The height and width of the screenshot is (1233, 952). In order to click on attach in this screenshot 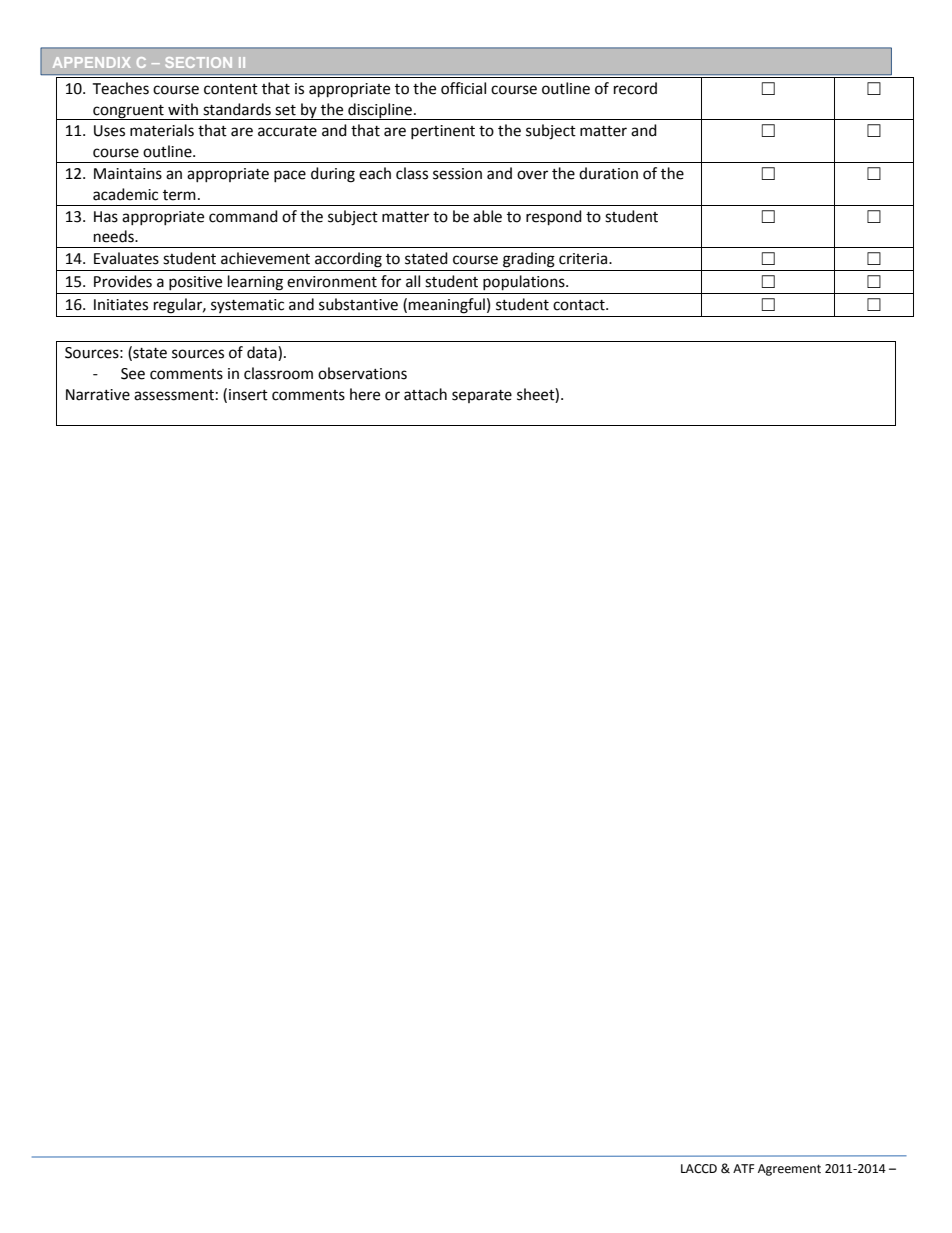, I will do `click(425, 394)`.
